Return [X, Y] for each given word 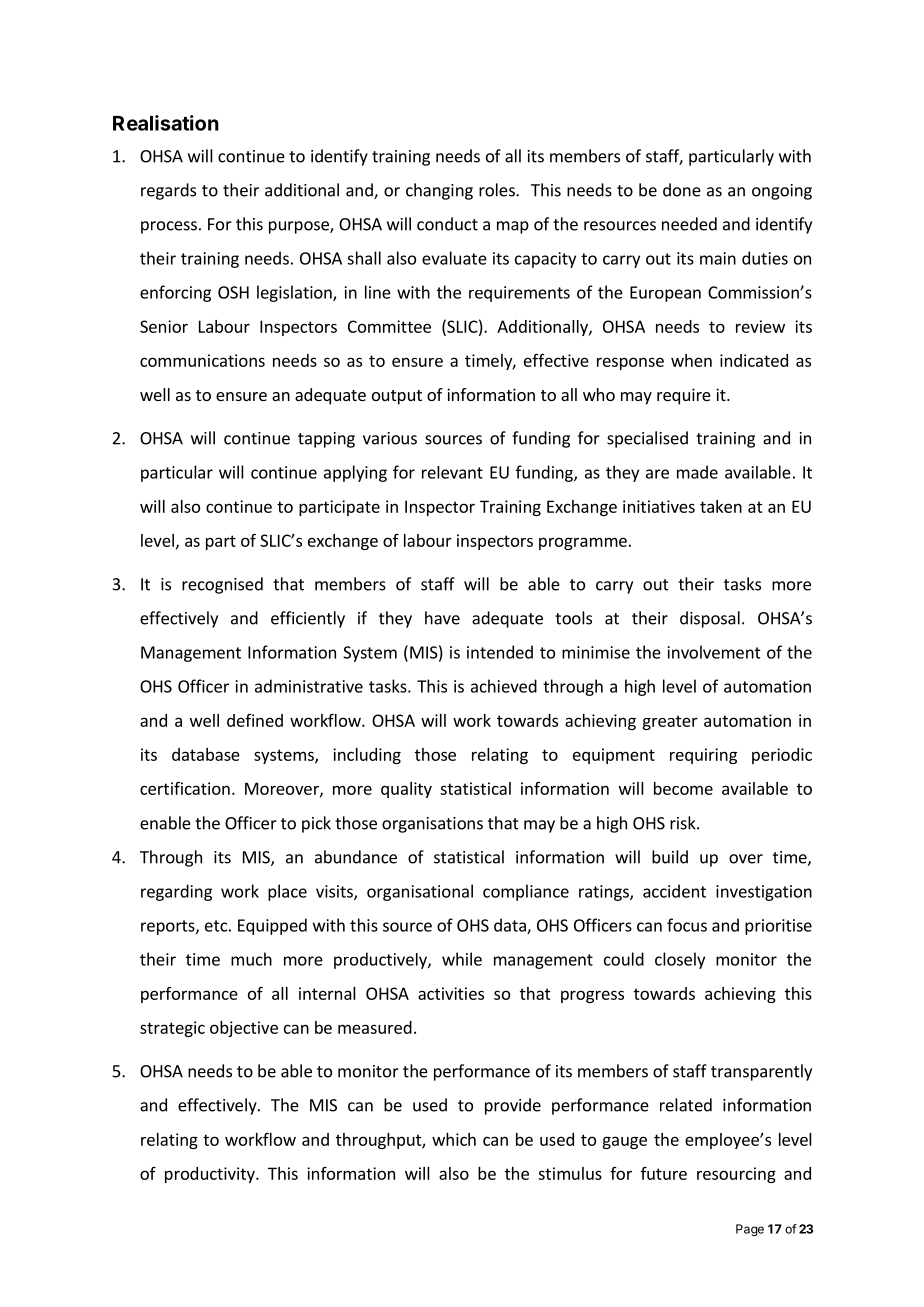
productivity [211, 1175]
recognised [222, 585]
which [454, 1139]
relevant [452, 472]
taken [721, 506]
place [287, 892]
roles [498, 190]
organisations [432, 825]
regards [168, 191]
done [682, 190]
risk [684, 823]
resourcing [736, 1175]
